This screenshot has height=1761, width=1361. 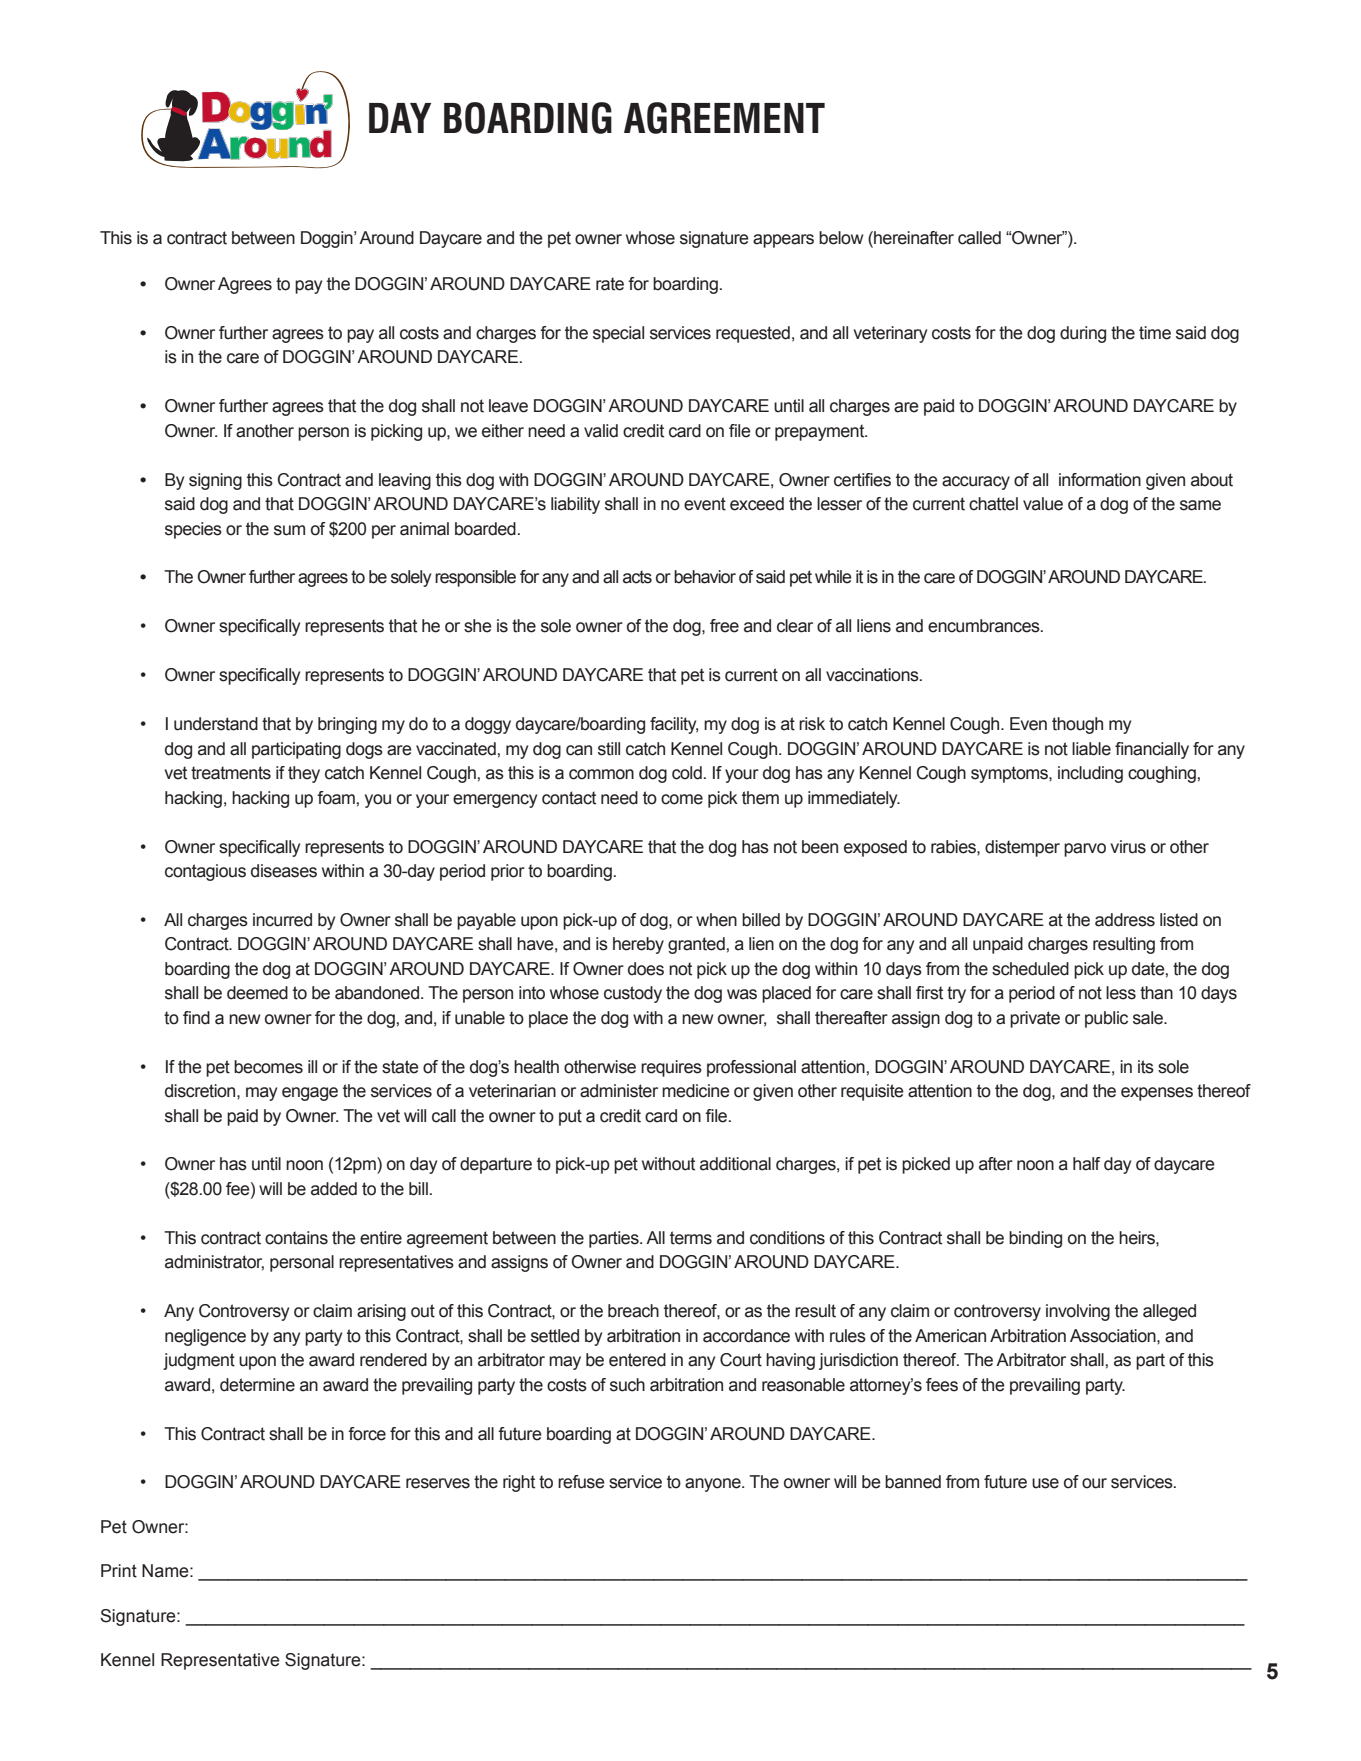 I want to click on incurred, so click(x=282, y=920).
